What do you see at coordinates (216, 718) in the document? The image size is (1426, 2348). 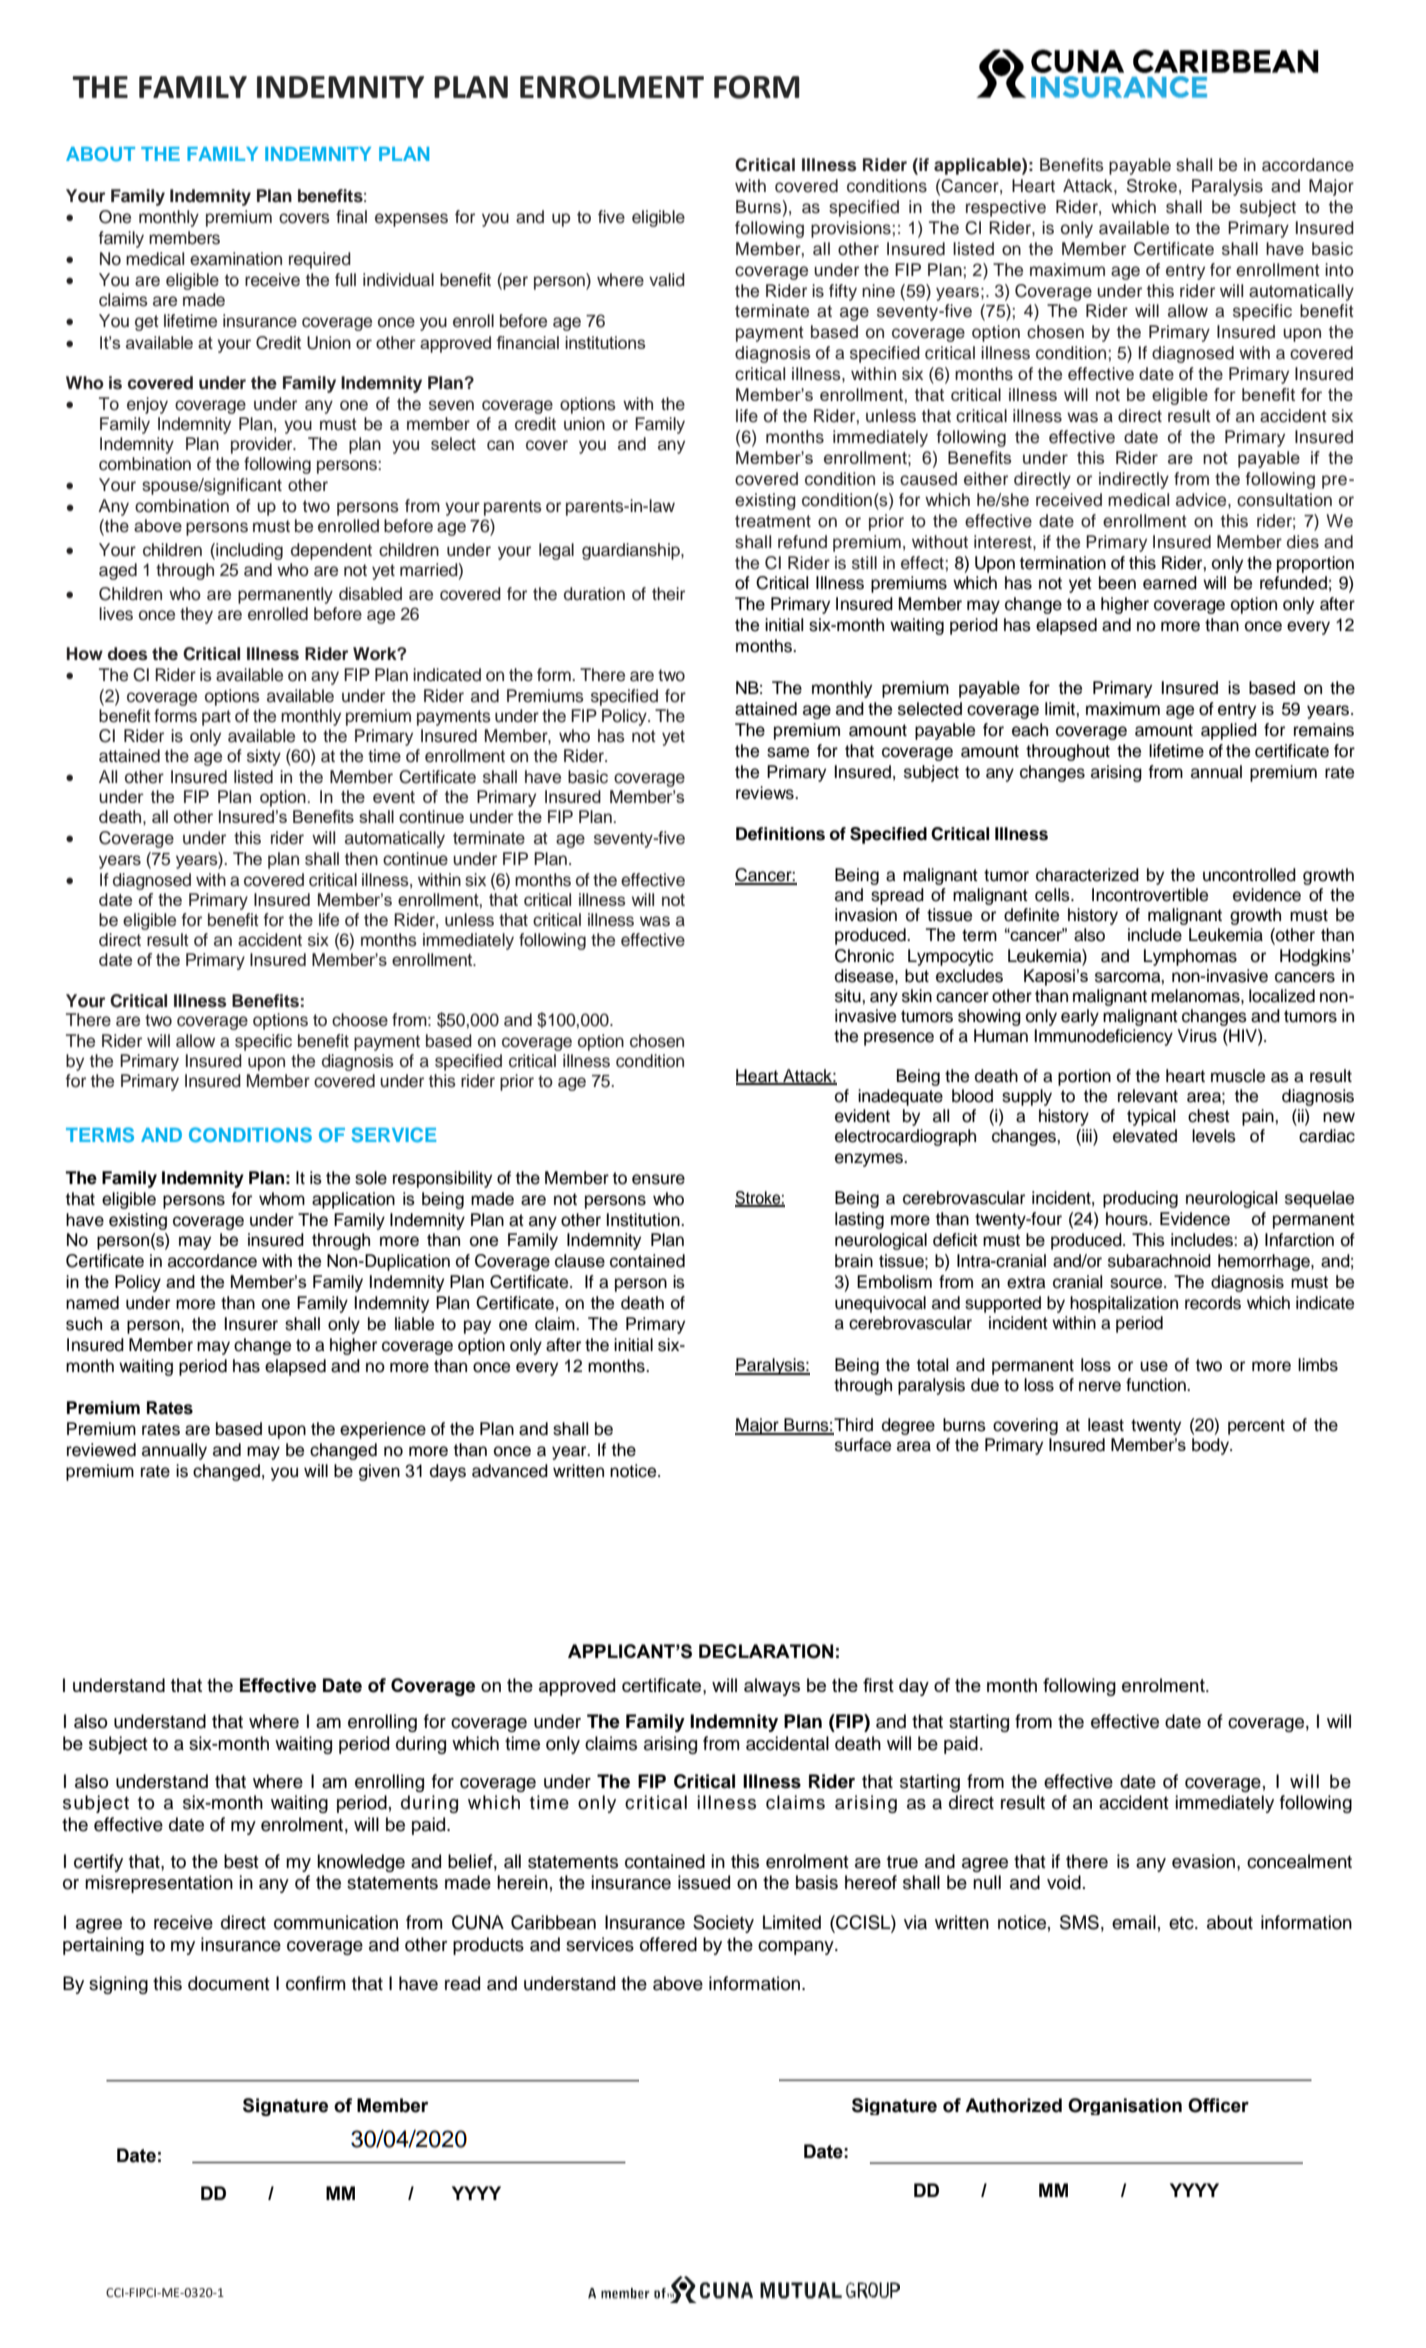 I see `part` at bounding box center [216, 718].
